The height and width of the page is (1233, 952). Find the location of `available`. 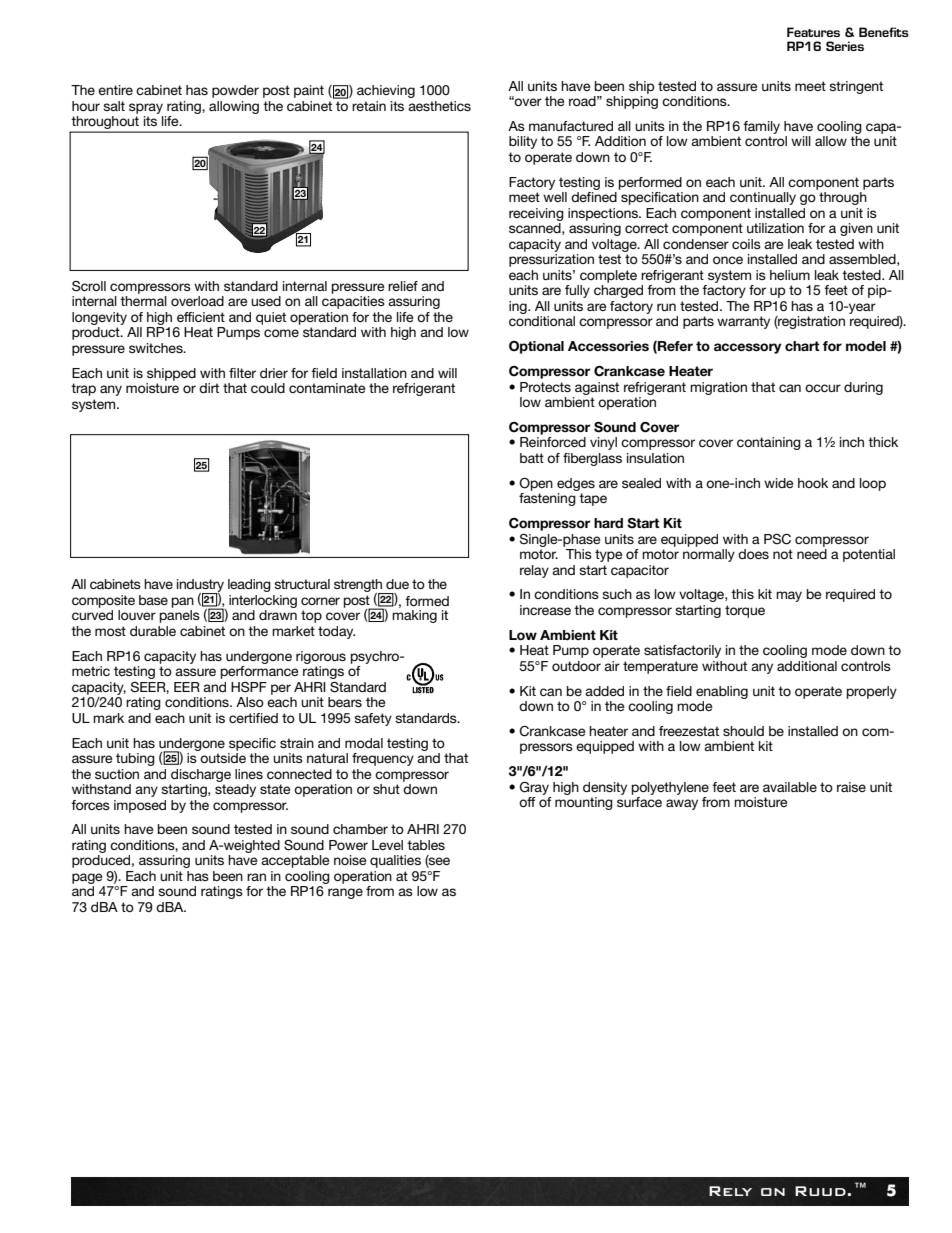

available is located at coordinates (790, 787).
